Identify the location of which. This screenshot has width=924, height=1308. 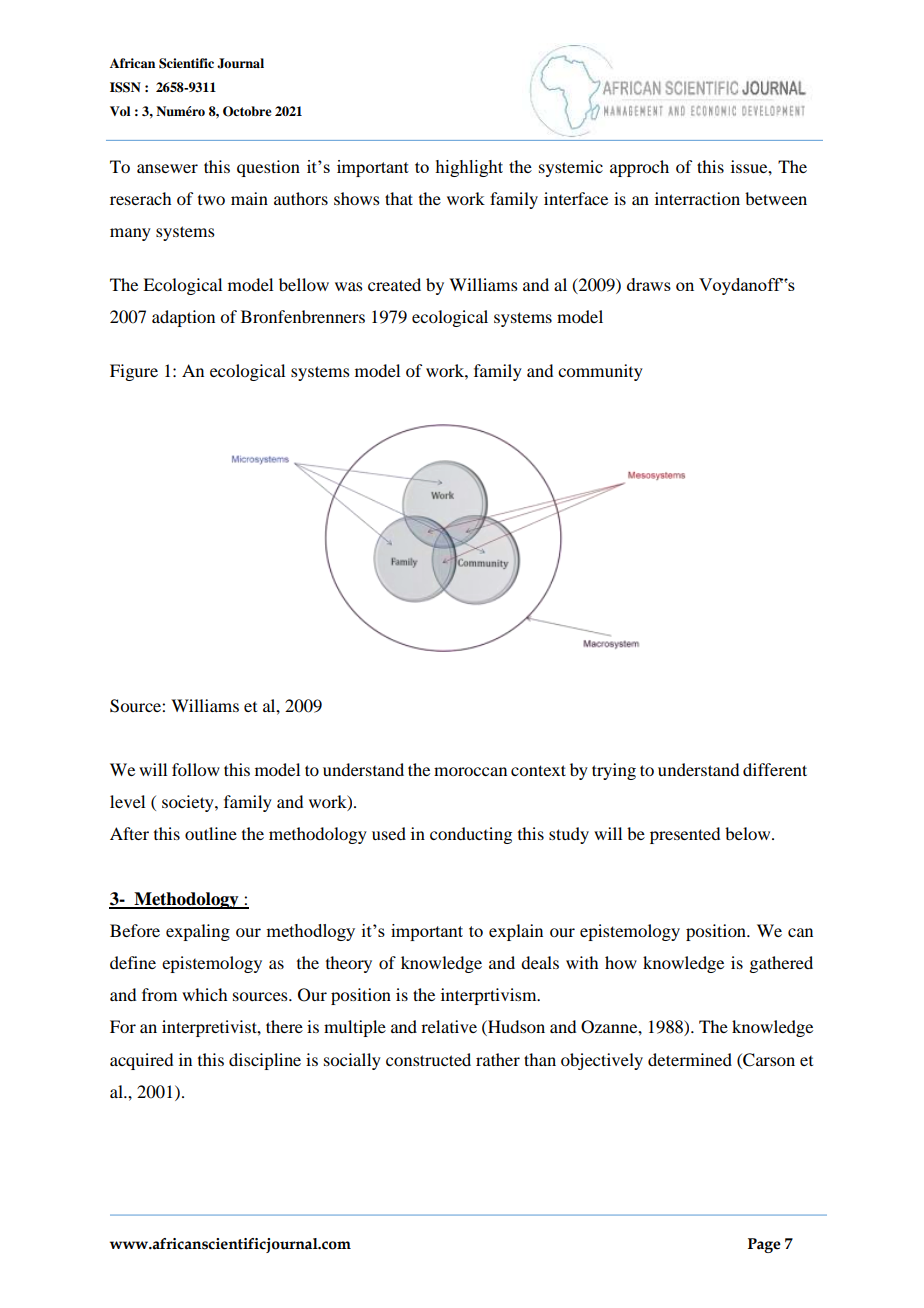
(204, 994).
